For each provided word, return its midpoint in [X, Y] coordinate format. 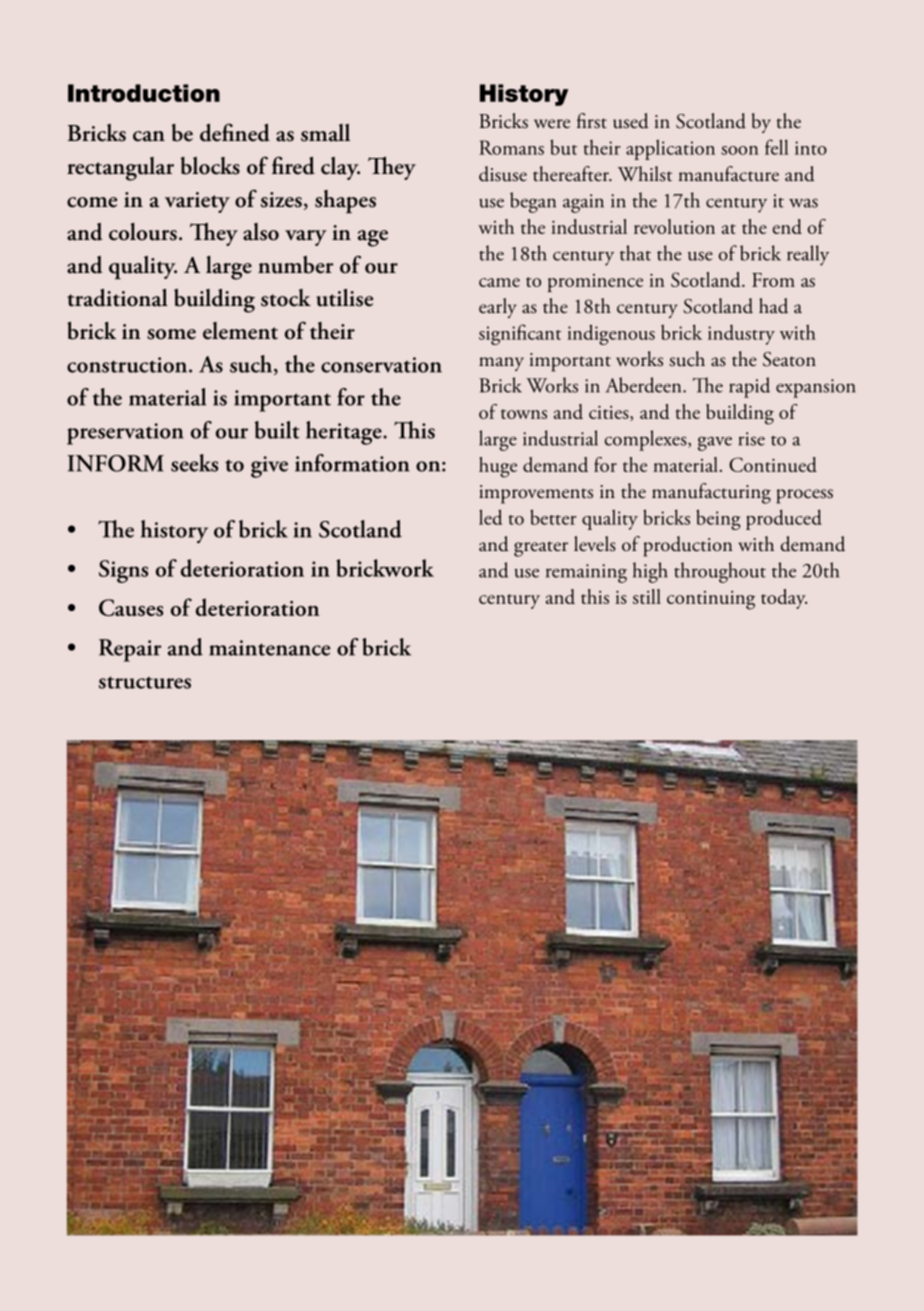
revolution [674, 226]
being [718, 519]
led [490, 517]
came [499, 282]
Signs [123, 571]
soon [740, 150]
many [501, 364]
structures [145, 682]
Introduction [144, 93]
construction [128, 365]
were [552, 123]
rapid [749, 387]
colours [143, 232]
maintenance [269, 648]
